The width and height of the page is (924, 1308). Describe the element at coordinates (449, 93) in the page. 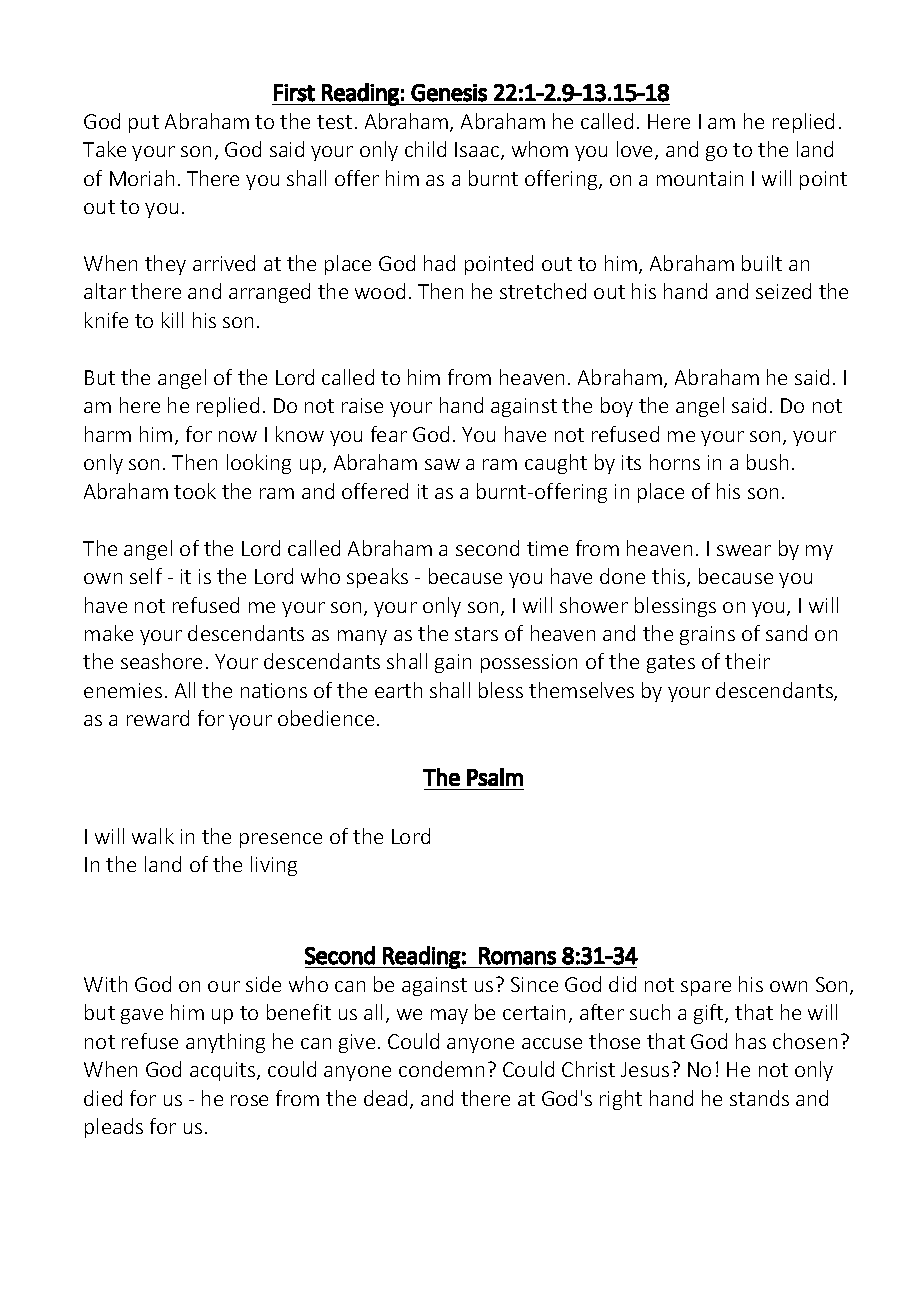

I see `Genesis` at that location.
